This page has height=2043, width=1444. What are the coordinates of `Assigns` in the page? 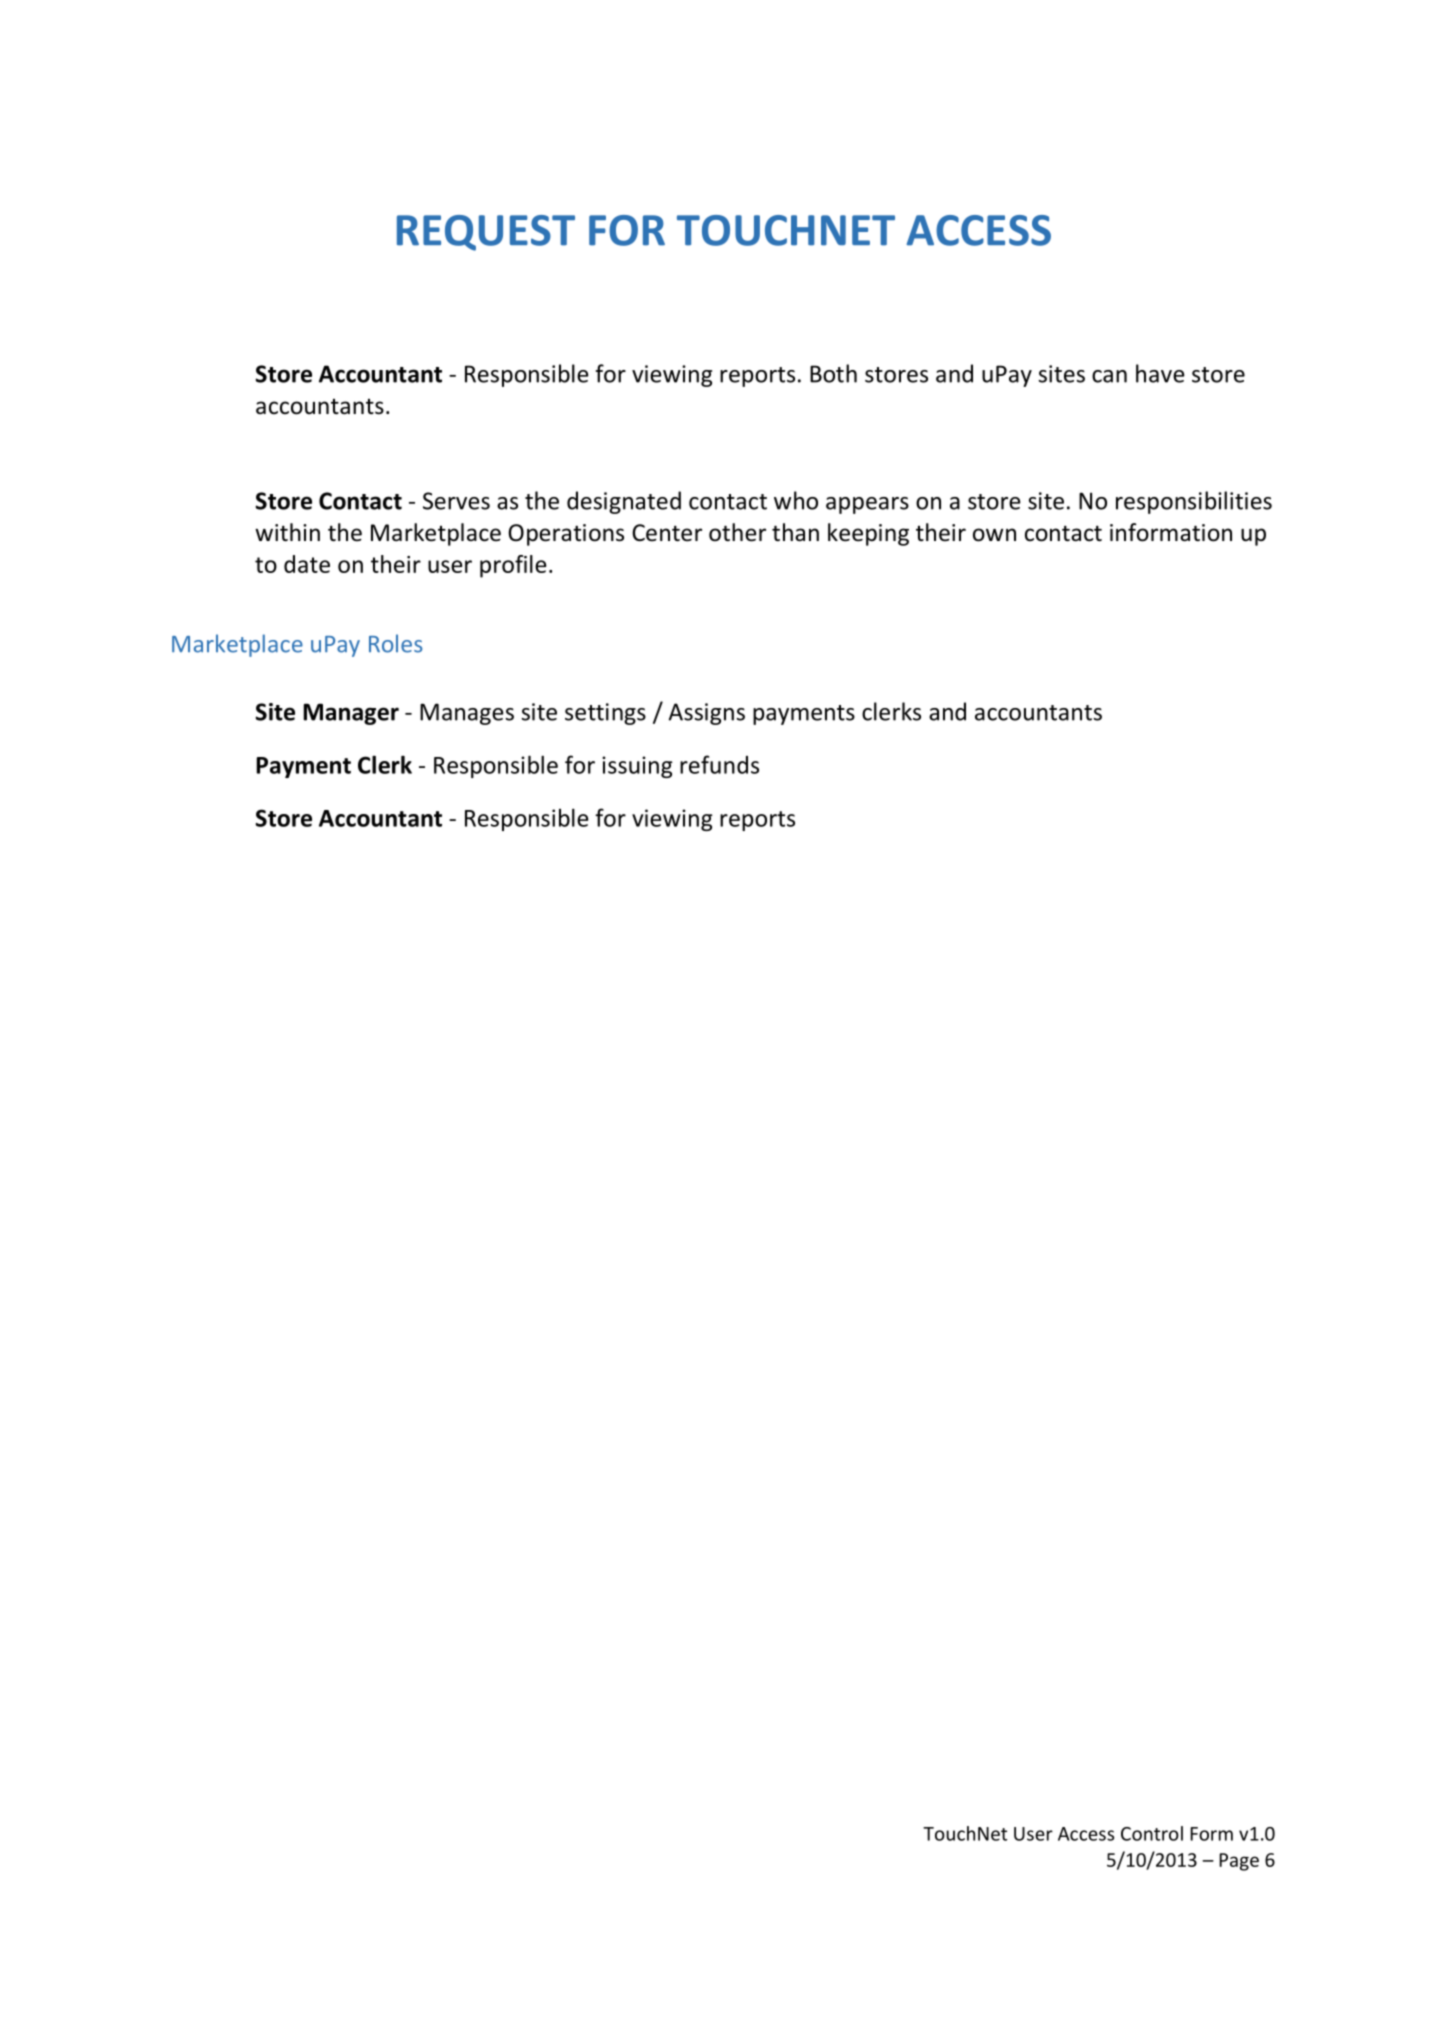 It's located at (707, 714).
